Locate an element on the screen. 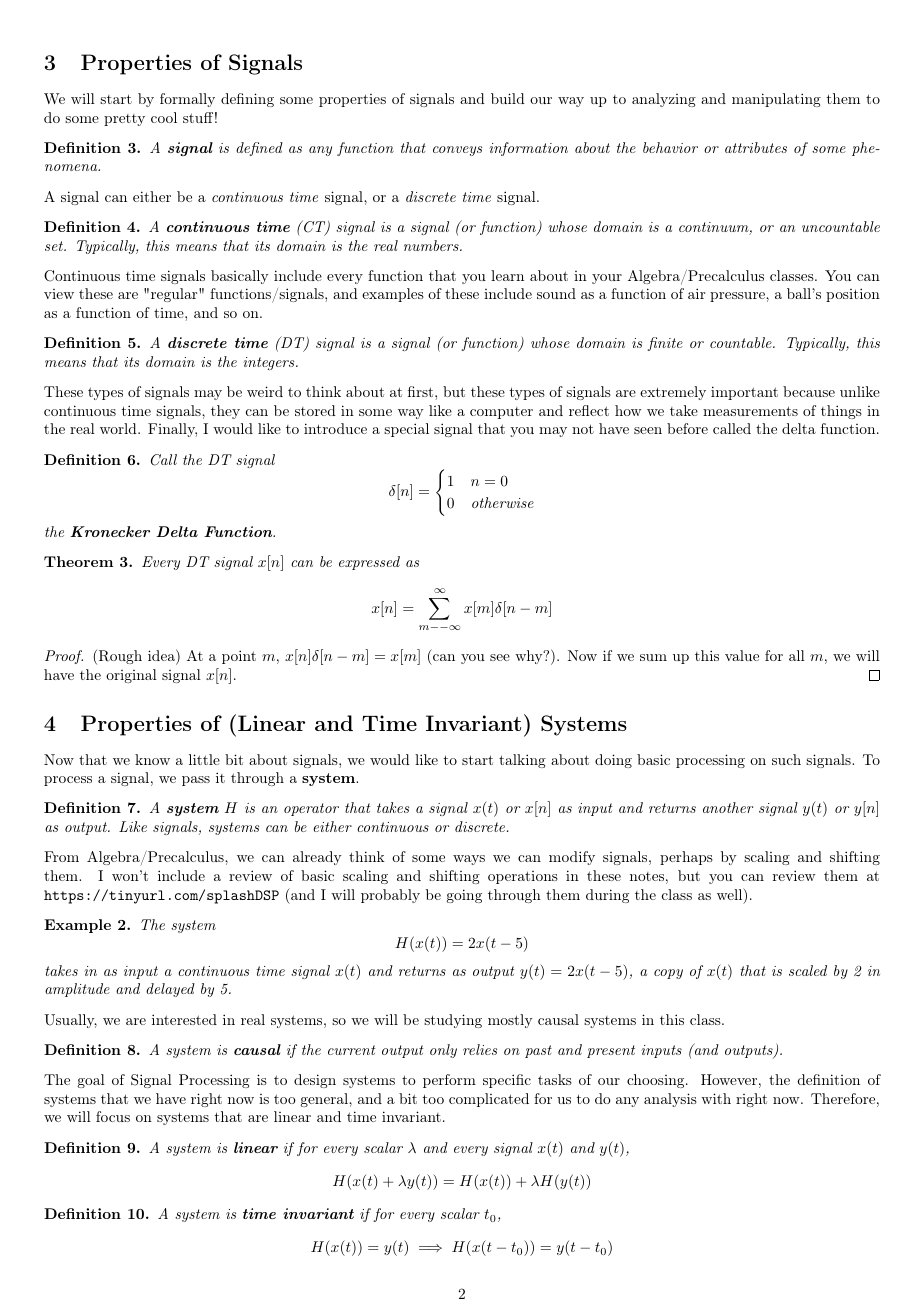 The height and width of the screenshot is (1308, 924). first is located at coordinates (420, 391).
